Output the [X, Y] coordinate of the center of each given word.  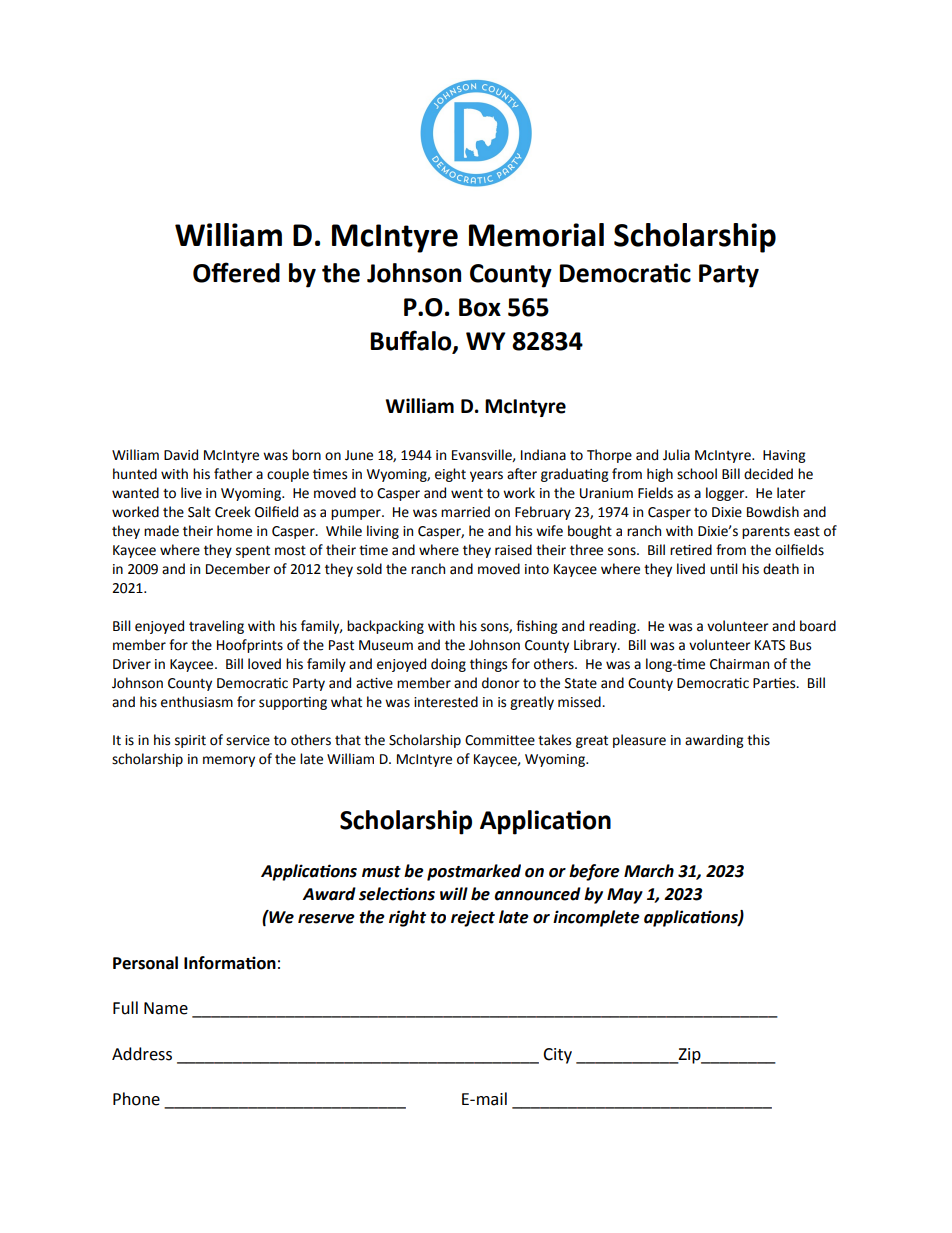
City [557, 1056]
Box [480, 307]
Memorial [536, 235]
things [488, 665]
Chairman [739, 664]
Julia [676, 455]
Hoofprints [250, 646]
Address [142, 1054]
